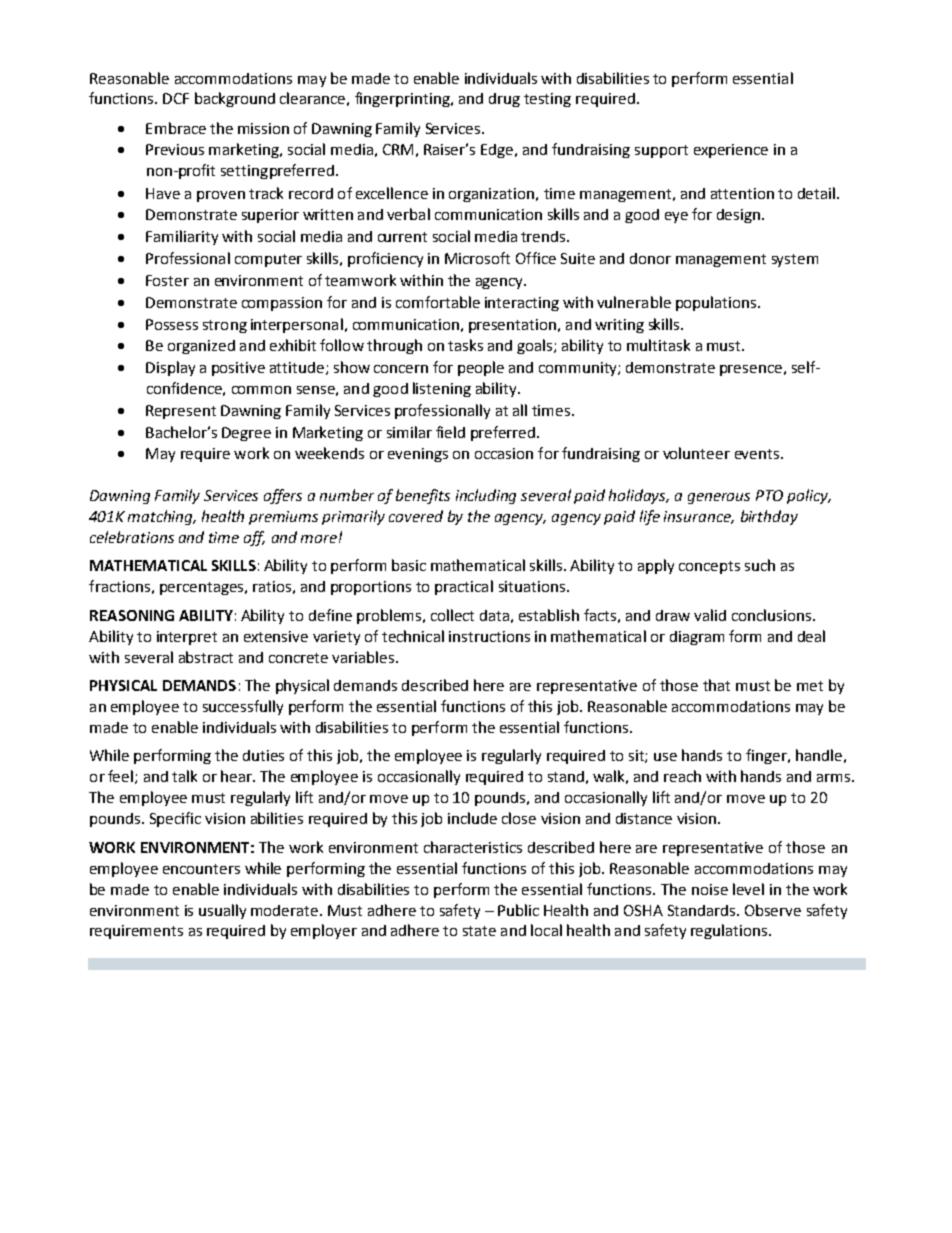 The image size is (952, 1233). What do you see at coordinates (176, 128) in the image?
I see `Embrace` at bounding box center [176, 128].
